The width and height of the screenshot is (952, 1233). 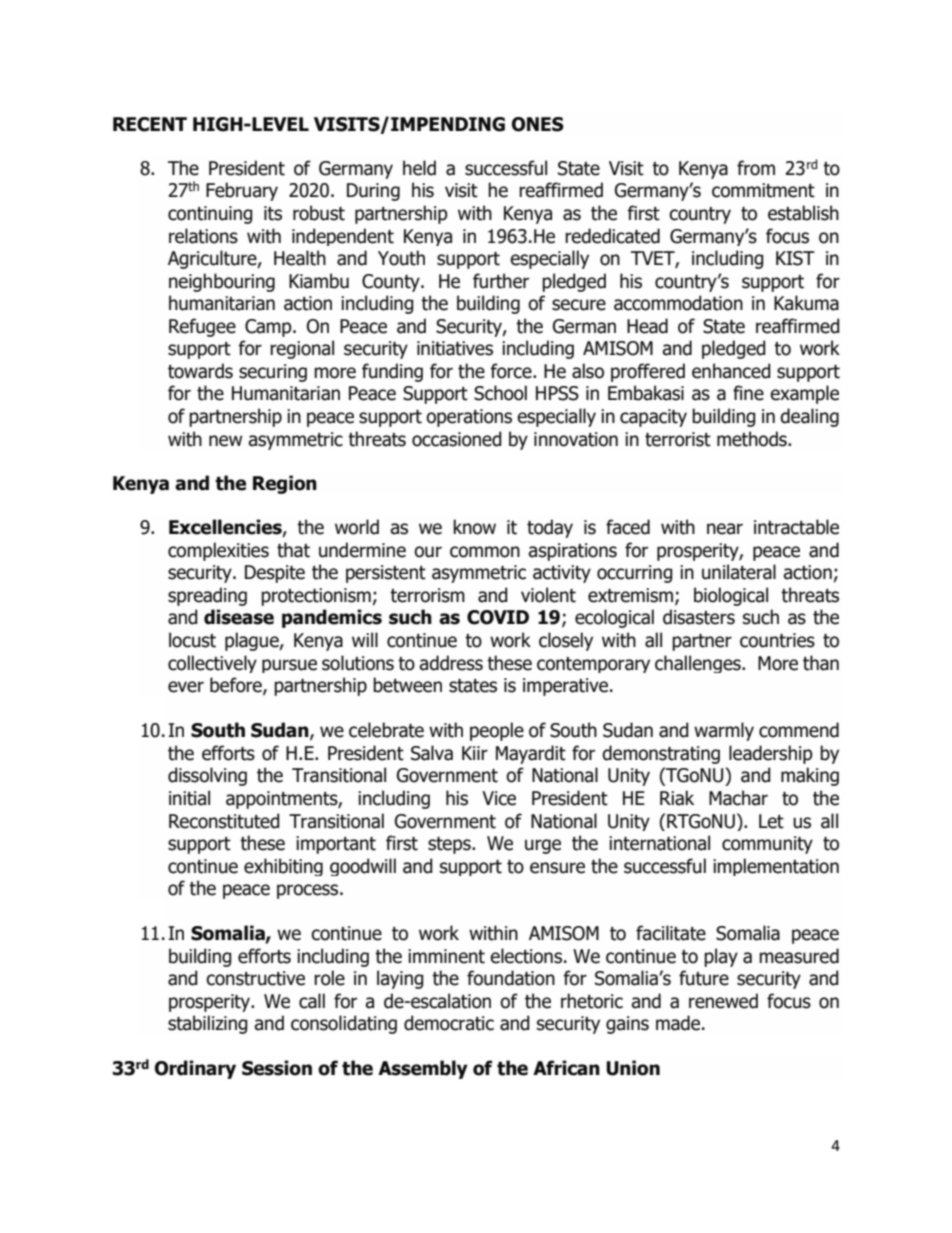 What do you see at coordinates (538, 124) in the screenshot?
I see `ONES` at bounding box center [538, 124].
